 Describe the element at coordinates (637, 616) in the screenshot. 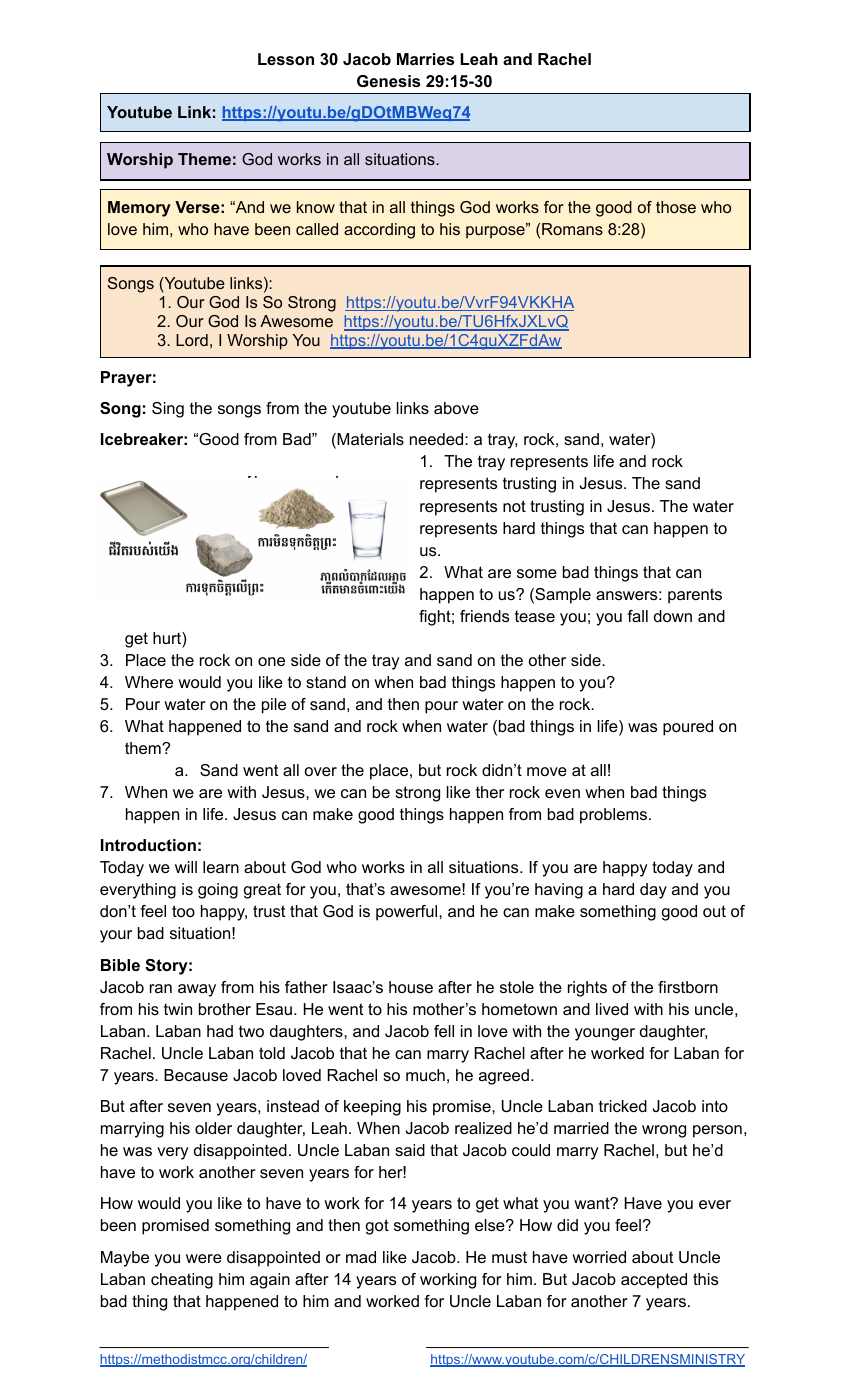

I see `fall` at that location.
